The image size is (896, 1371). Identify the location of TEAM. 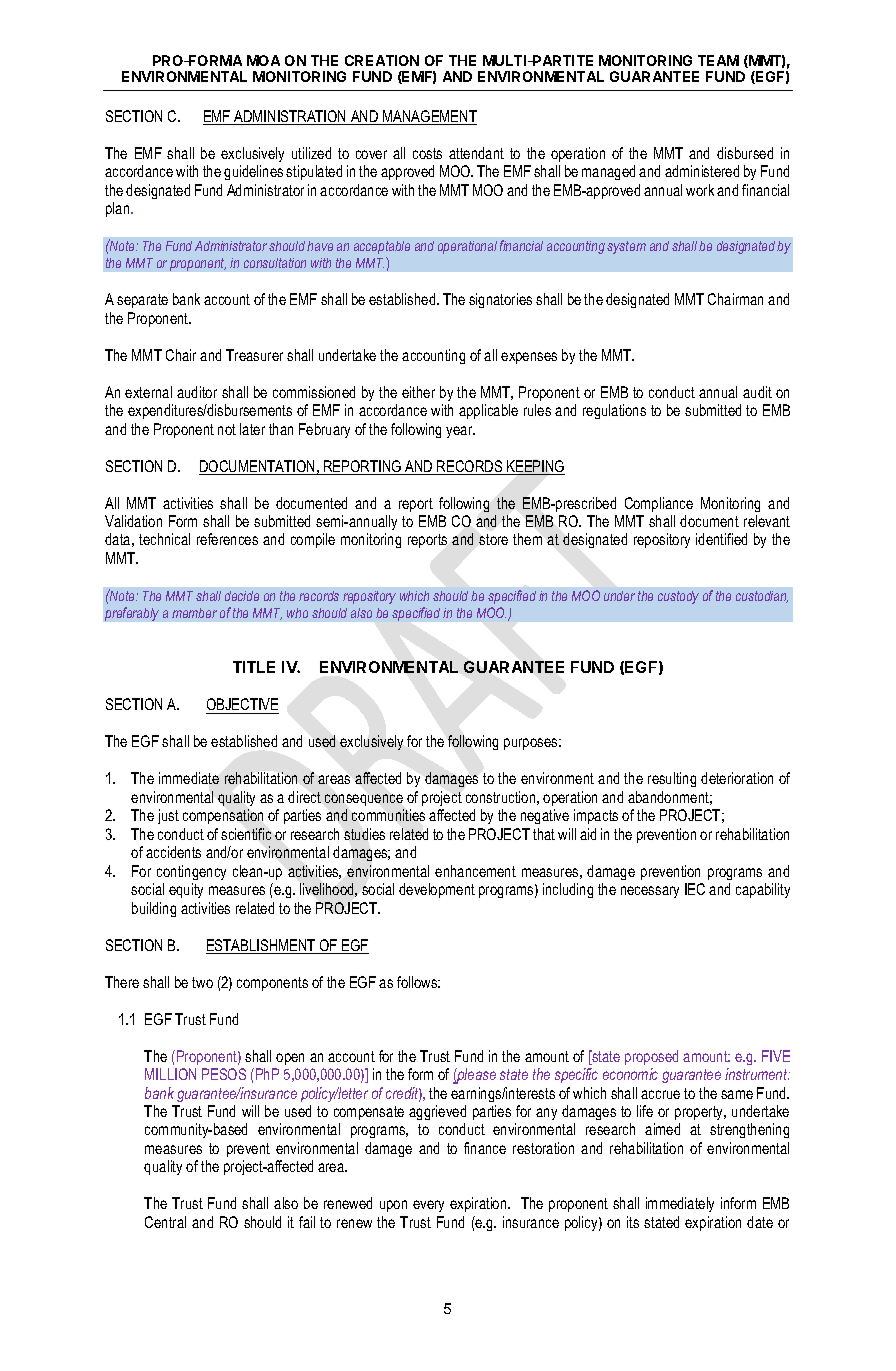
(718, 60).
